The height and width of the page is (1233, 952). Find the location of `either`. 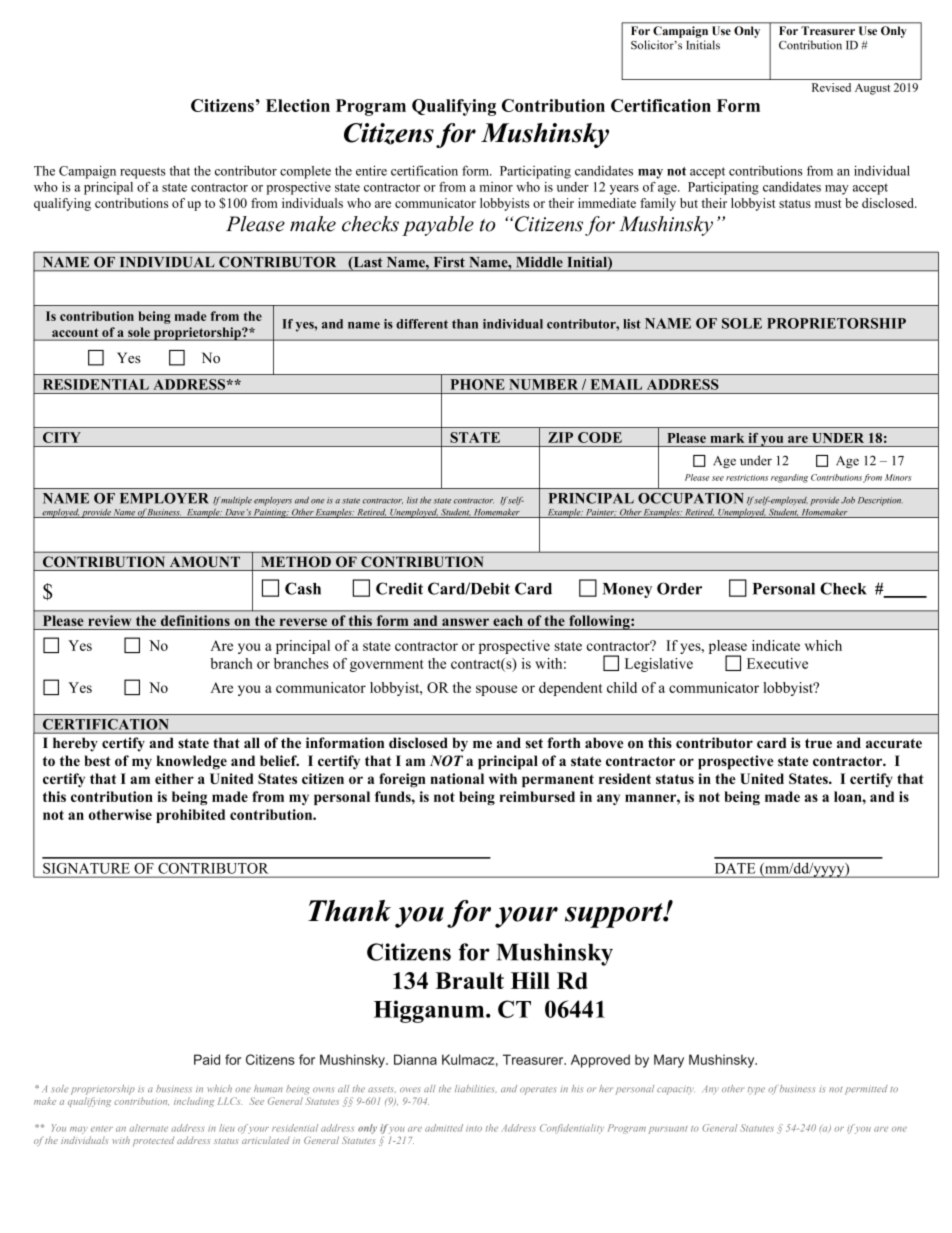

either is located at coordinates (174, 778).
